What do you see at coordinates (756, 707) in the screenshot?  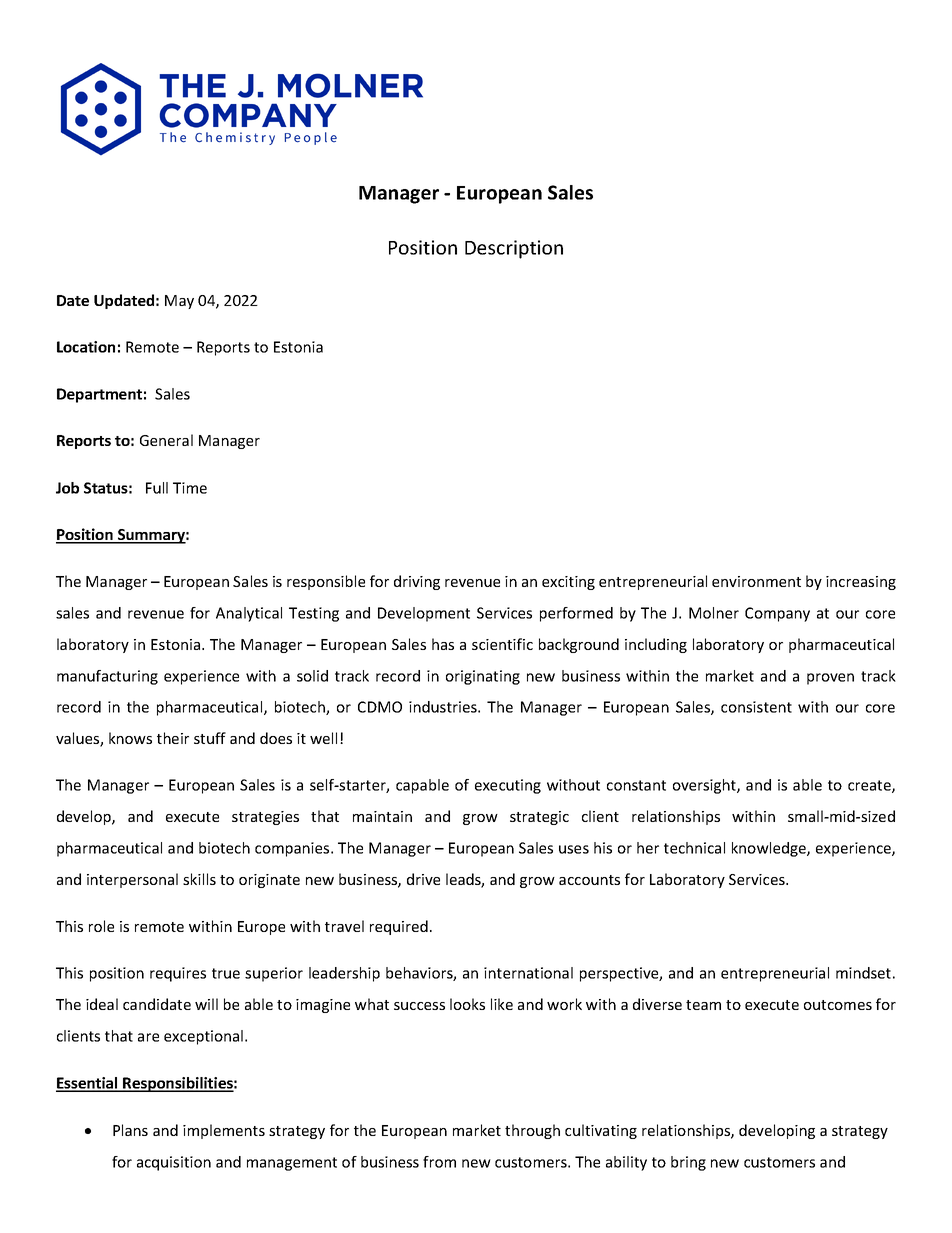 I see `consistent` at bounding box center [756, 707].
